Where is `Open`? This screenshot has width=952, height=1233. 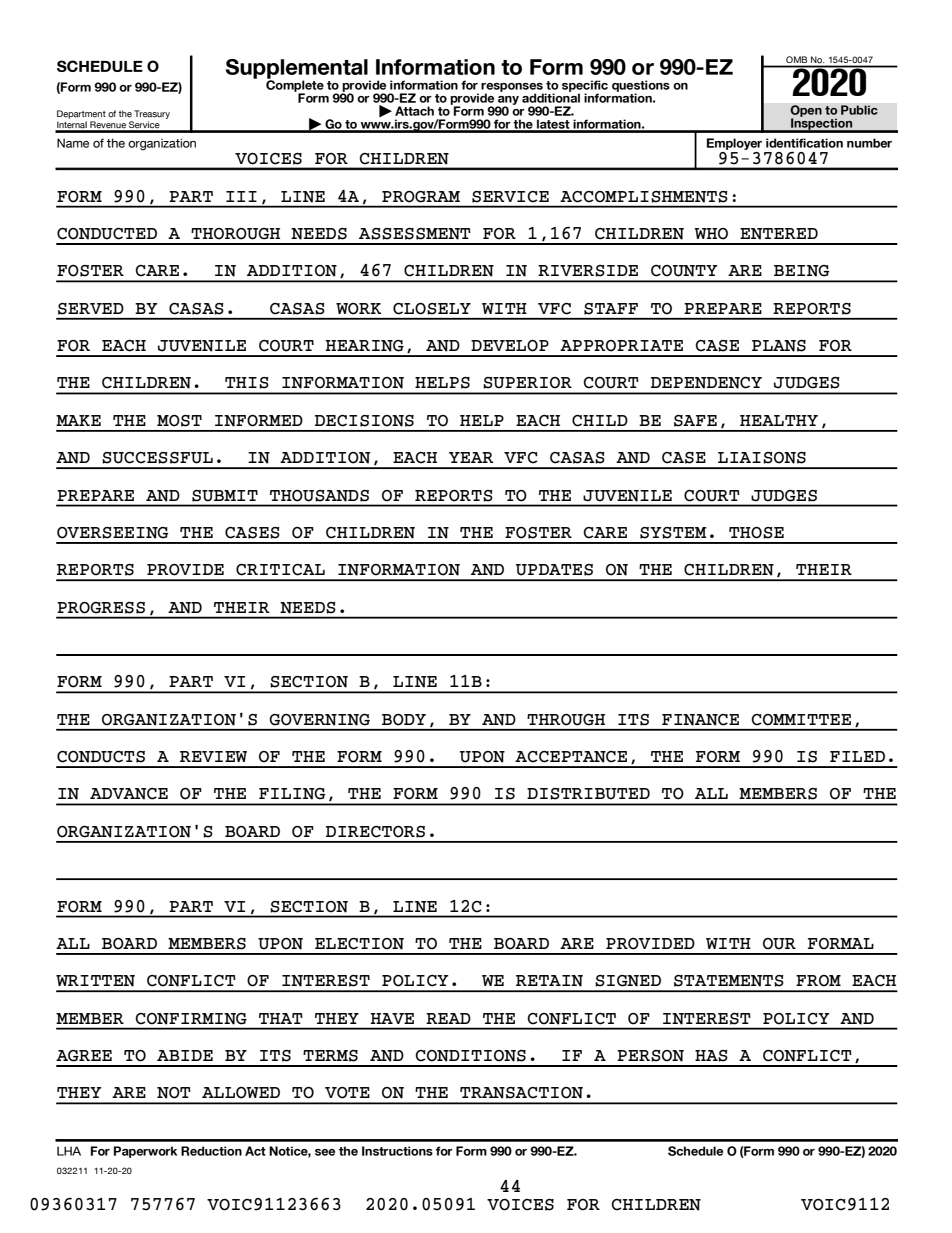
Open is located at coordinates (806, 112).
